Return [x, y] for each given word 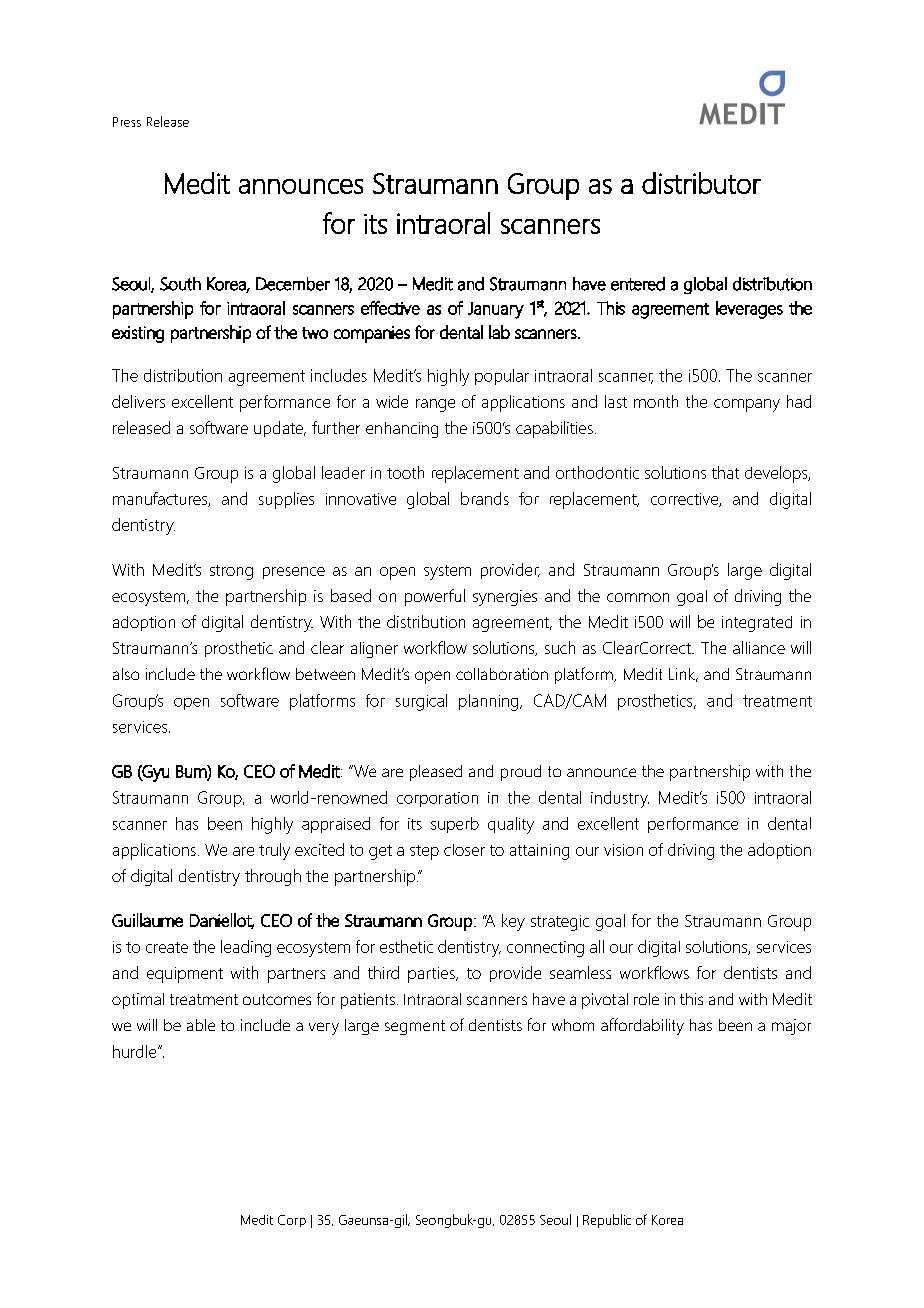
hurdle [136, 1051]
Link [683, 675]
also [126, 674]
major [791, 1027]
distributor [701, 183]
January [496, 310]
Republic [607, 1221]
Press [127, 122]
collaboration [502, 674]
